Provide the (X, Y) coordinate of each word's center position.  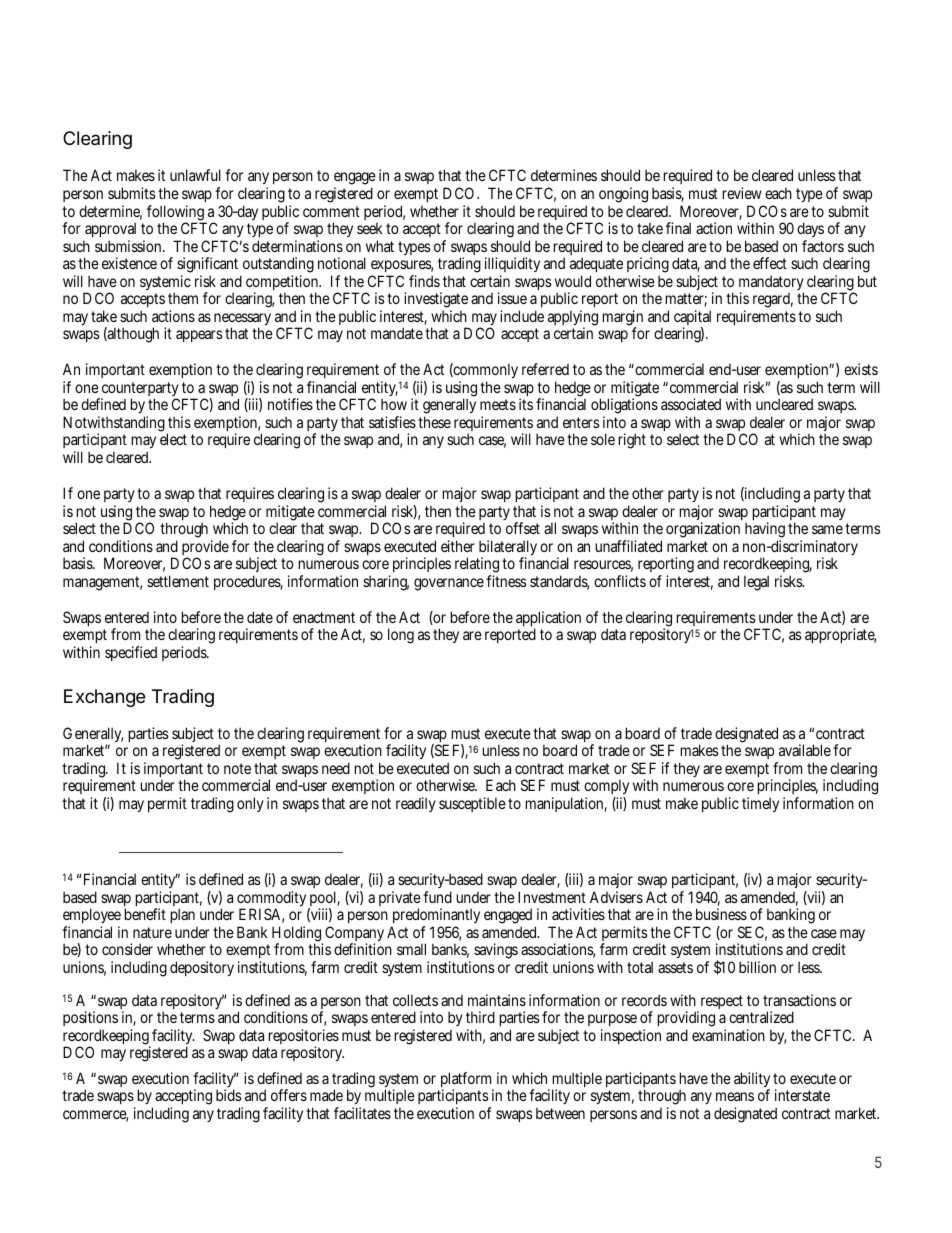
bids (229, 1095)
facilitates (362, 1113)
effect (770, 263)
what (380, 246)
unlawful (195, 175)
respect (720, 1003)
